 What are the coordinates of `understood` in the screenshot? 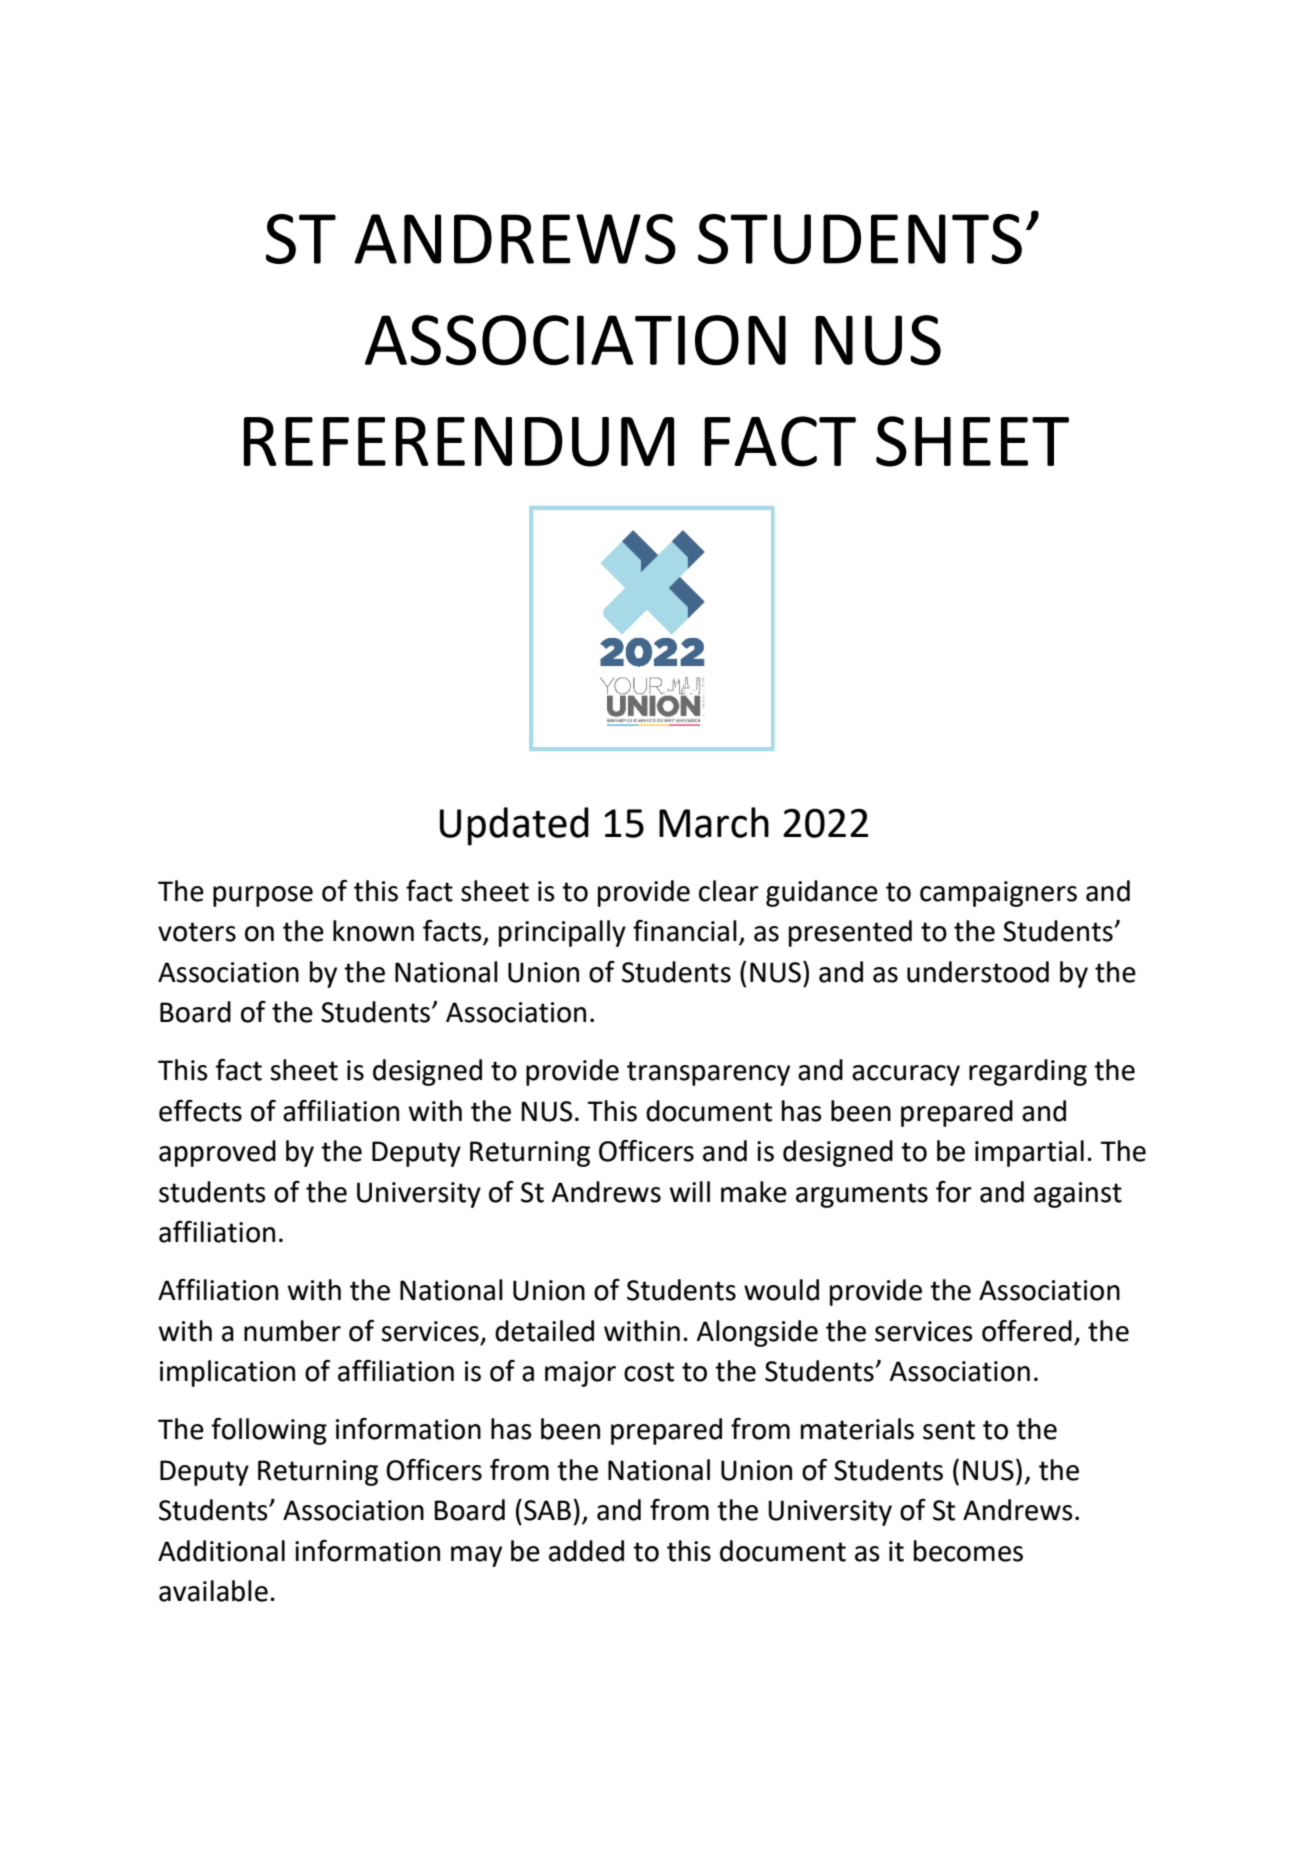 It's located at (978, 972).
